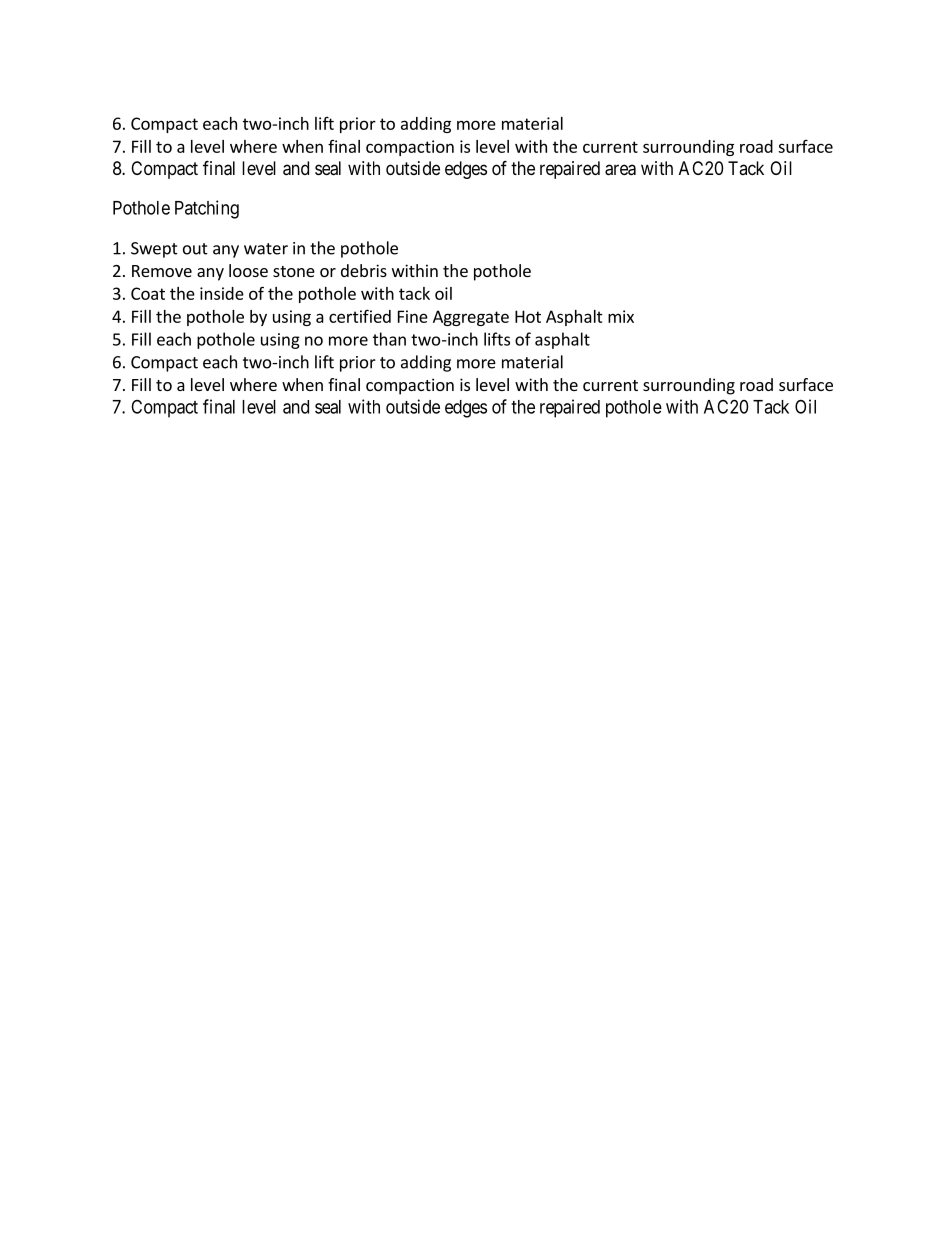  What do you see at coordinates (248, 270) in the screenshot?
I see `loose` at bounding box center [248, 270].
